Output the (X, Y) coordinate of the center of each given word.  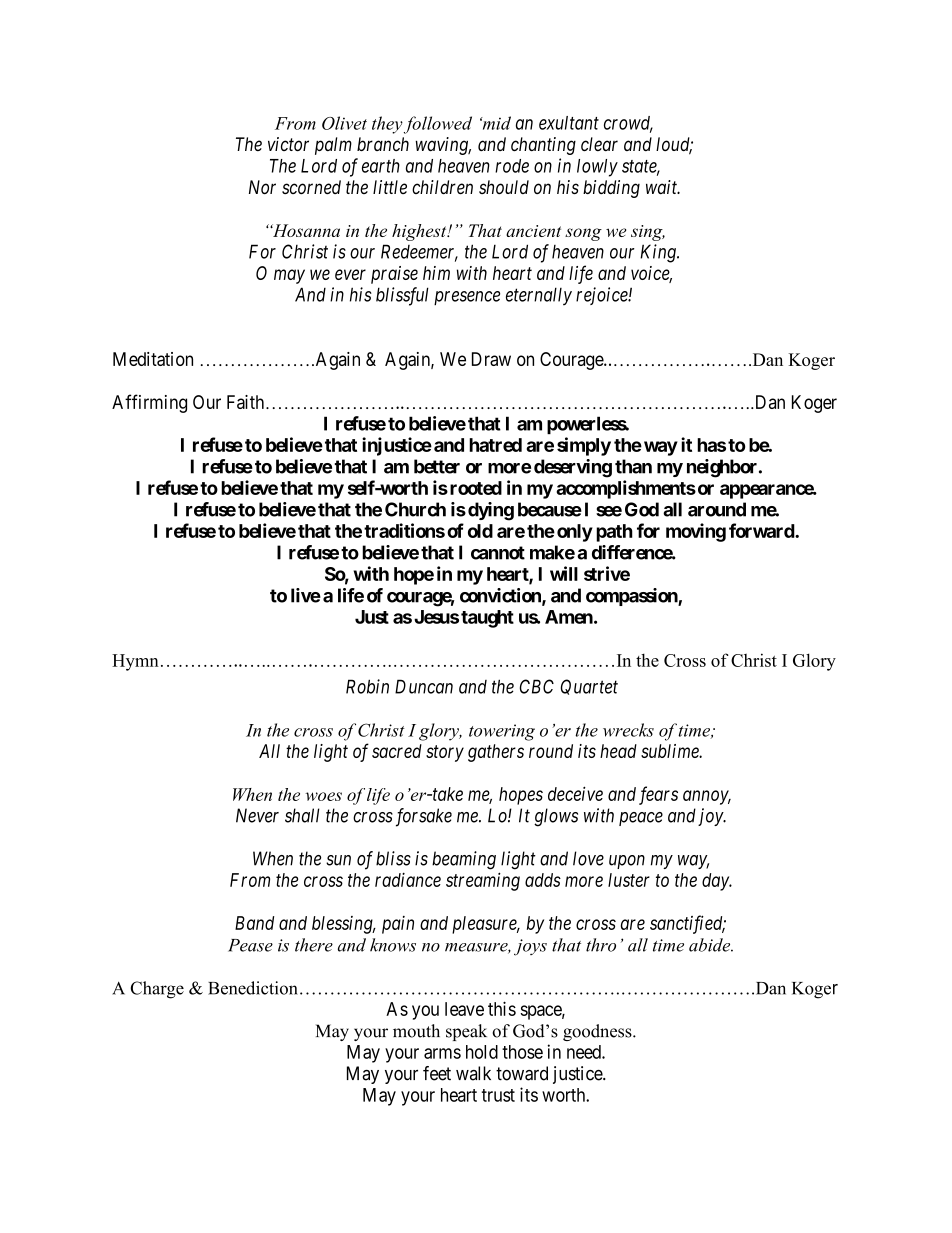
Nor (262, 187)
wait (663, 187)
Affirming (149, 403)
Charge (157, 990)
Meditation (153, 359)
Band (254, 923)
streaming (483, 881)
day (716, 882)
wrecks (628, 730)
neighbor (723, 468)
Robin (367, 686)
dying (491, 511)
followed (438, 125)
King (659, 253)
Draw (491, 359)
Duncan (424, 686)
